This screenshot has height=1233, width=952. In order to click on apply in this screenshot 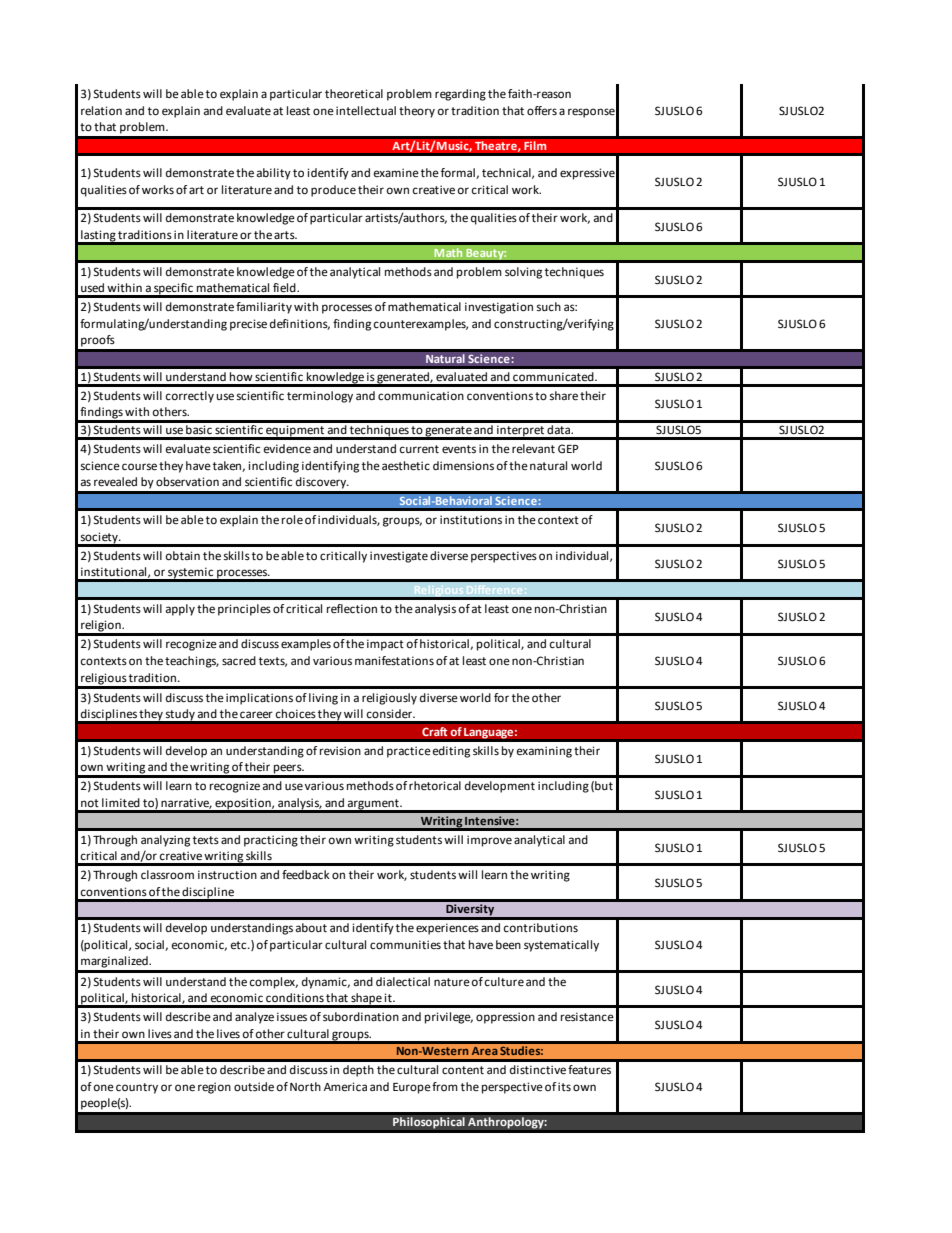, I will do `click(180, 610)`.
